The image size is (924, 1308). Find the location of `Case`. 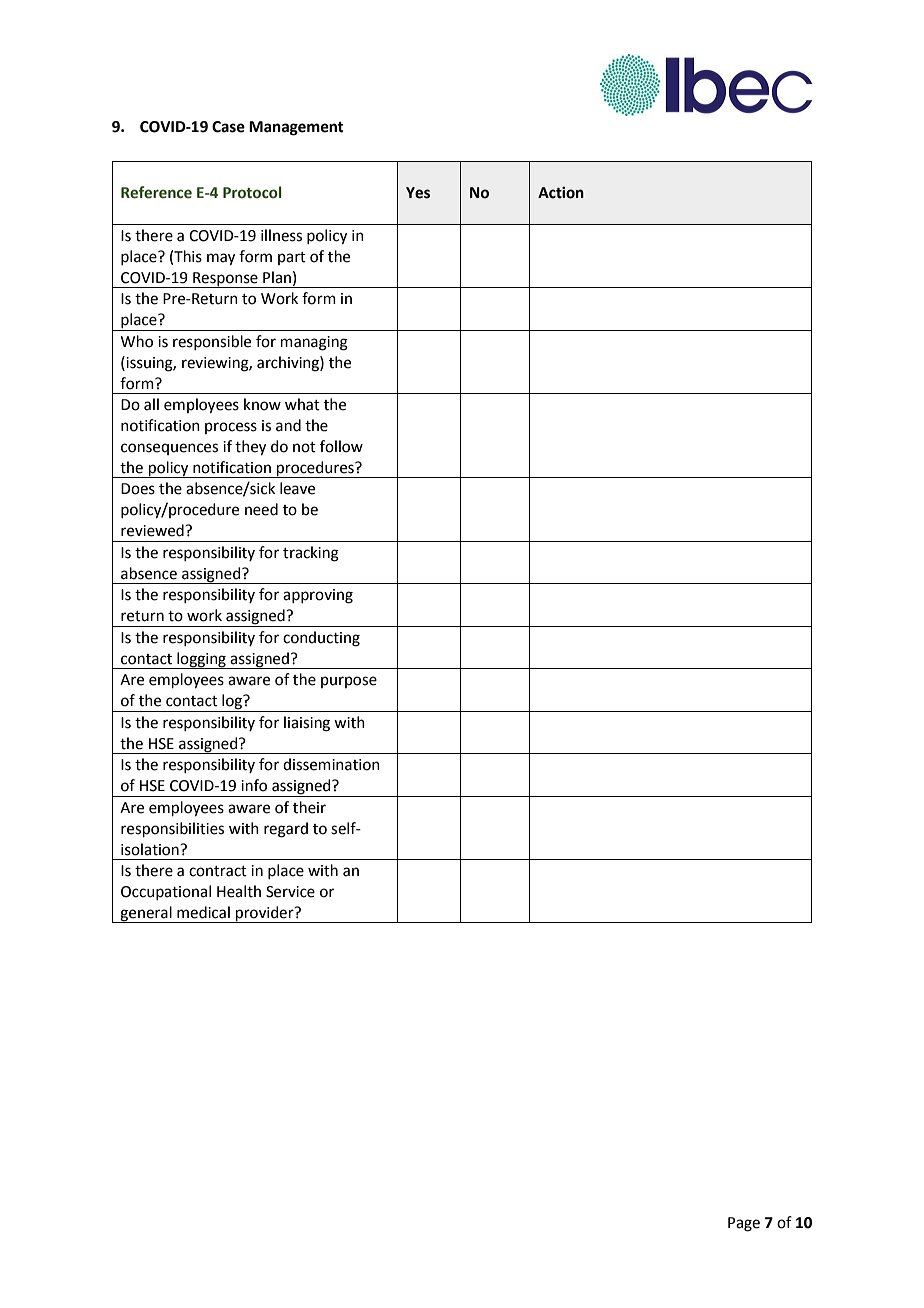

Case is located at coordinates (228, 127).
